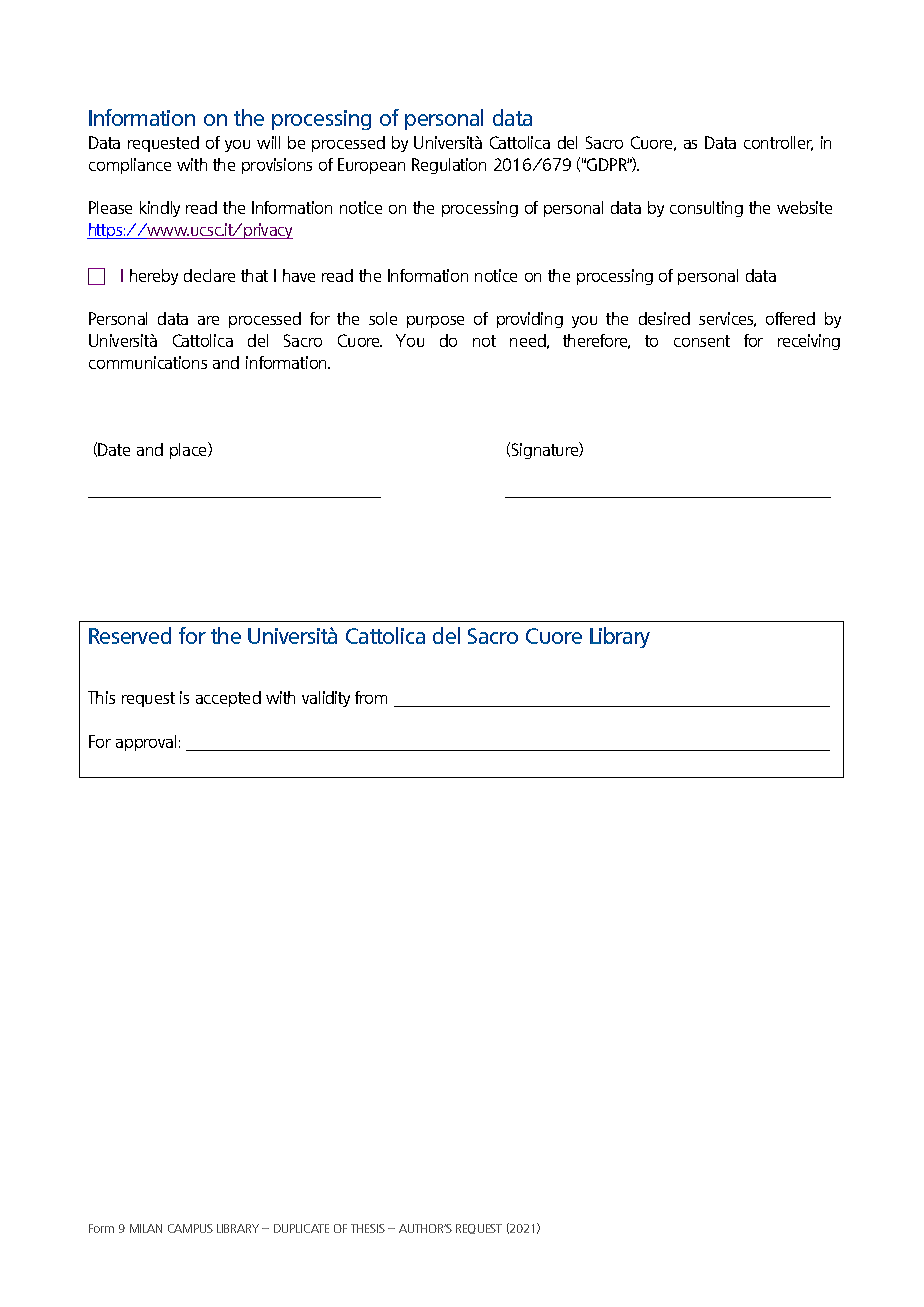 The height and width of the page is (1307, 924). Describe the element at coordinates (368, 1228) in the page. I see `THESIS` at that location.
